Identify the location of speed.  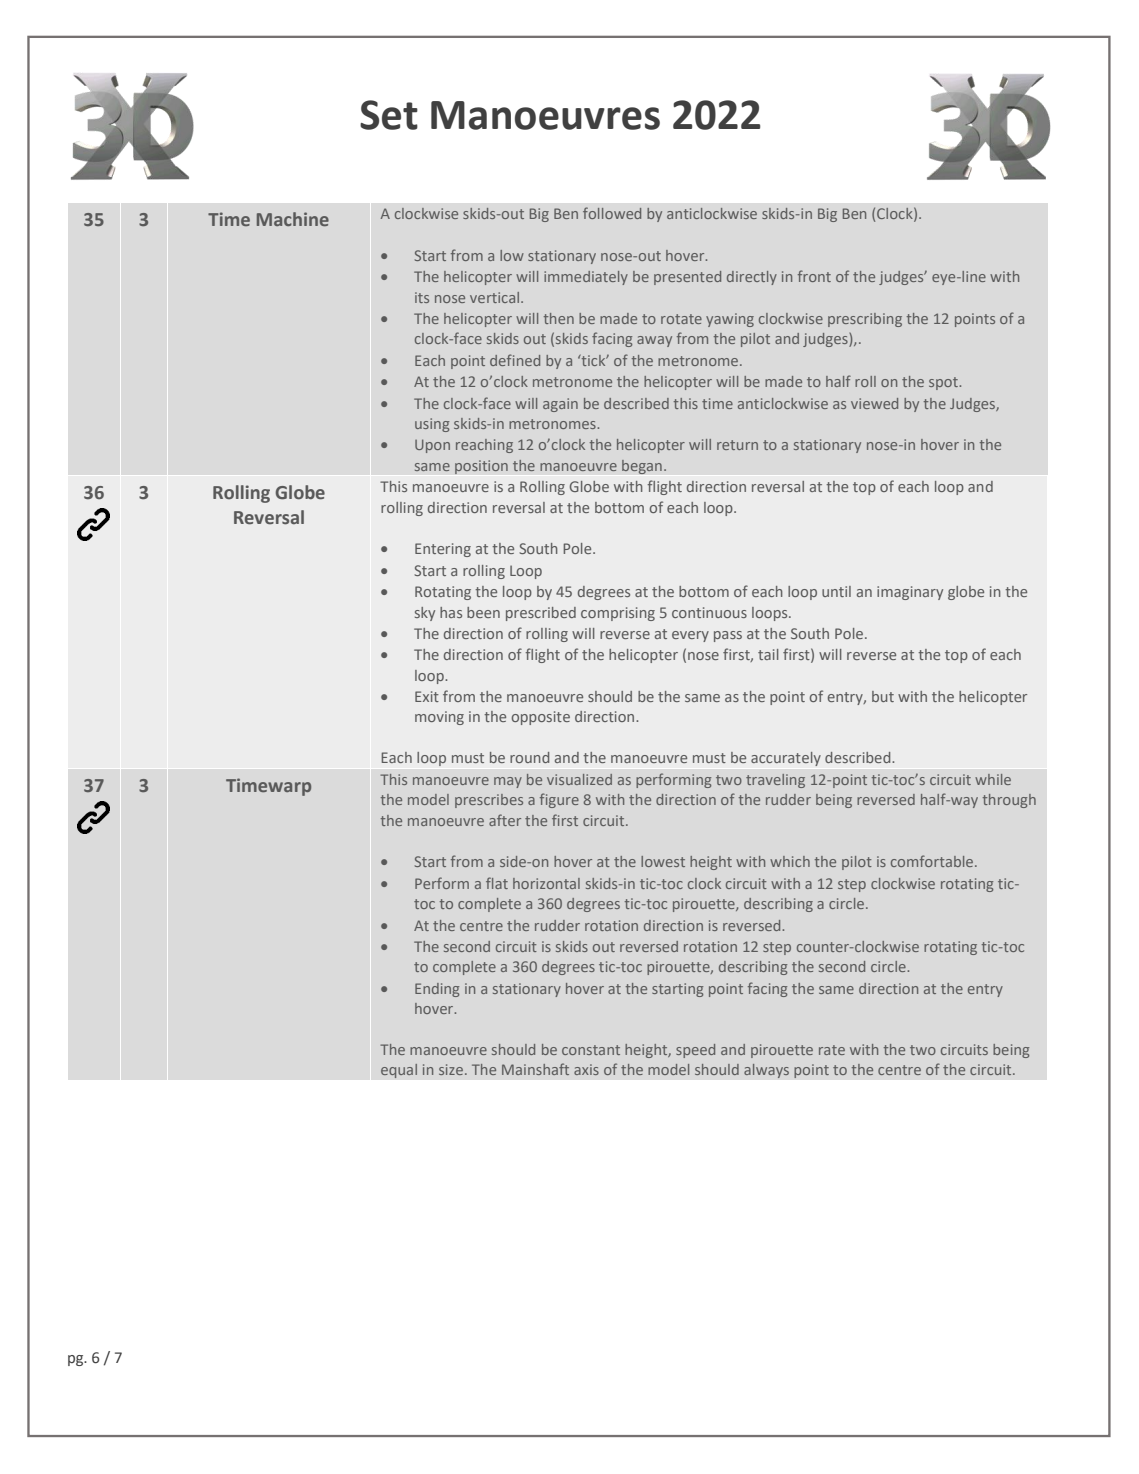
(695, 1051).
